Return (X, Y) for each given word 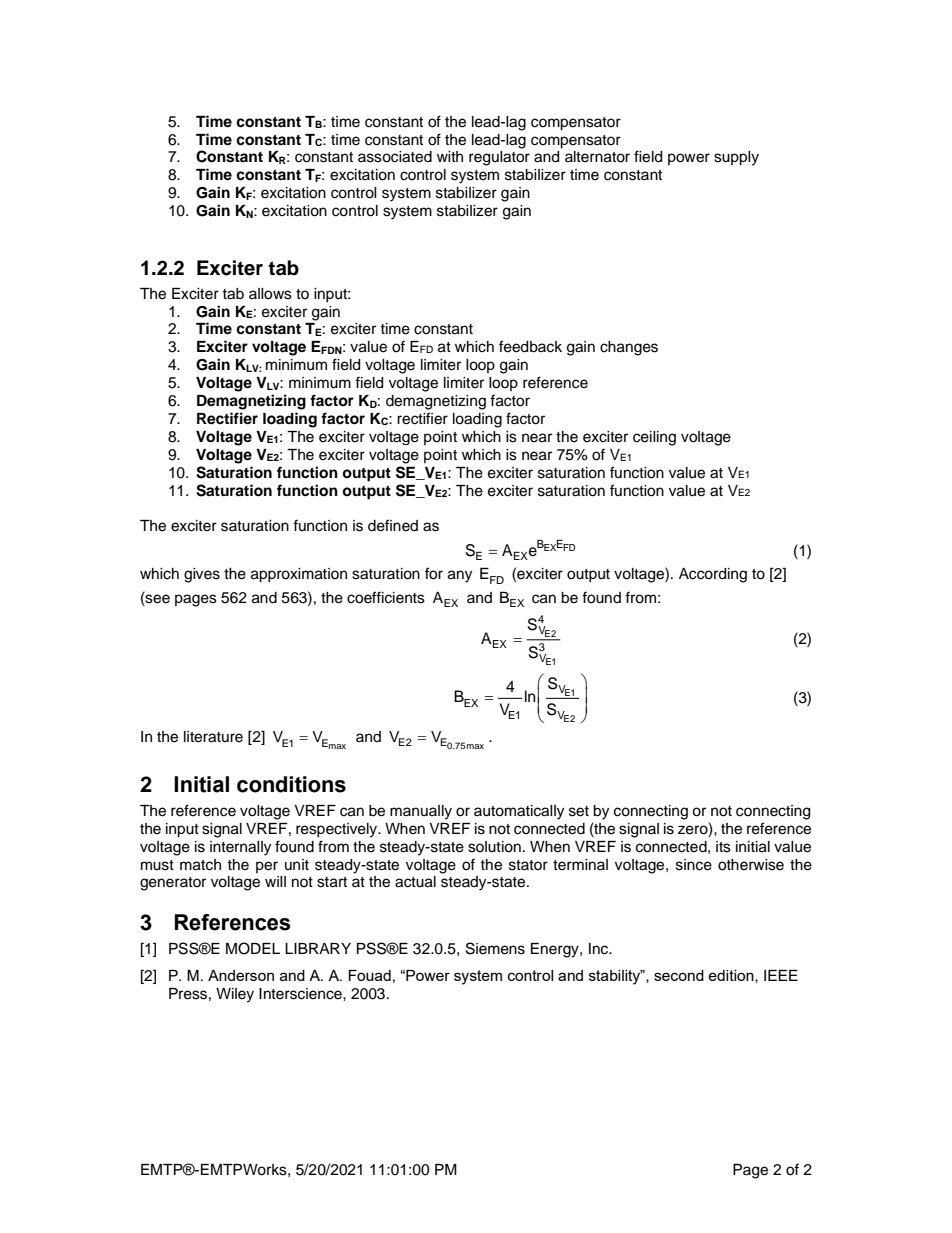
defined (393, 525)
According (713, 575)
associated (395, 157)
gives (202, 575)
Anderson (241, 975)
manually (421, 812)
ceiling (654, 438)
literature (213, 737)
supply (736, 158)
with (450, 156)
